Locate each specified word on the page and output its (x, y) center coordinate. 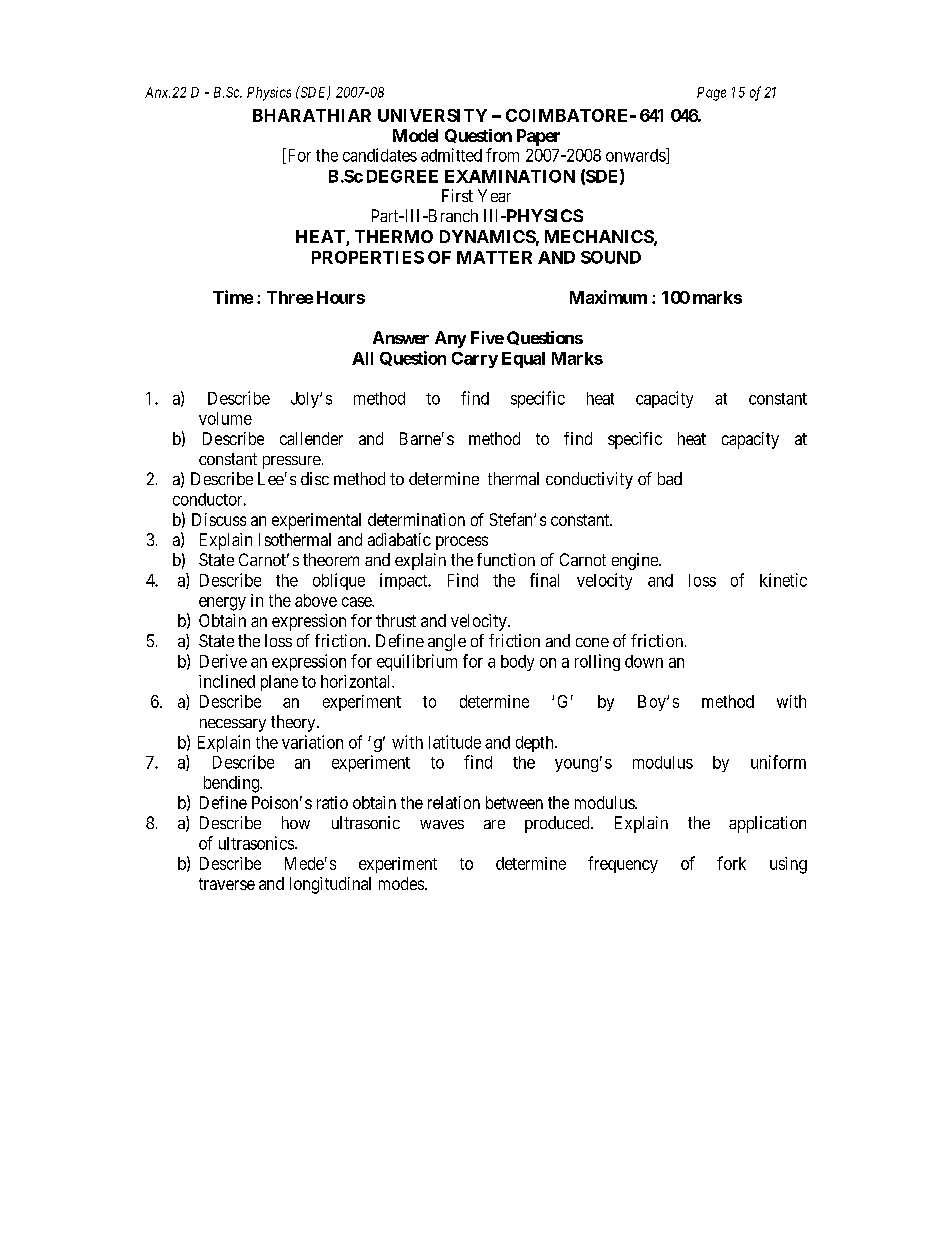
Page (711, 94)
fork (731, 863)
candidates (380, 155)
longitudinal (330, 885)
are (494, 824)
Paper (538, 137)
